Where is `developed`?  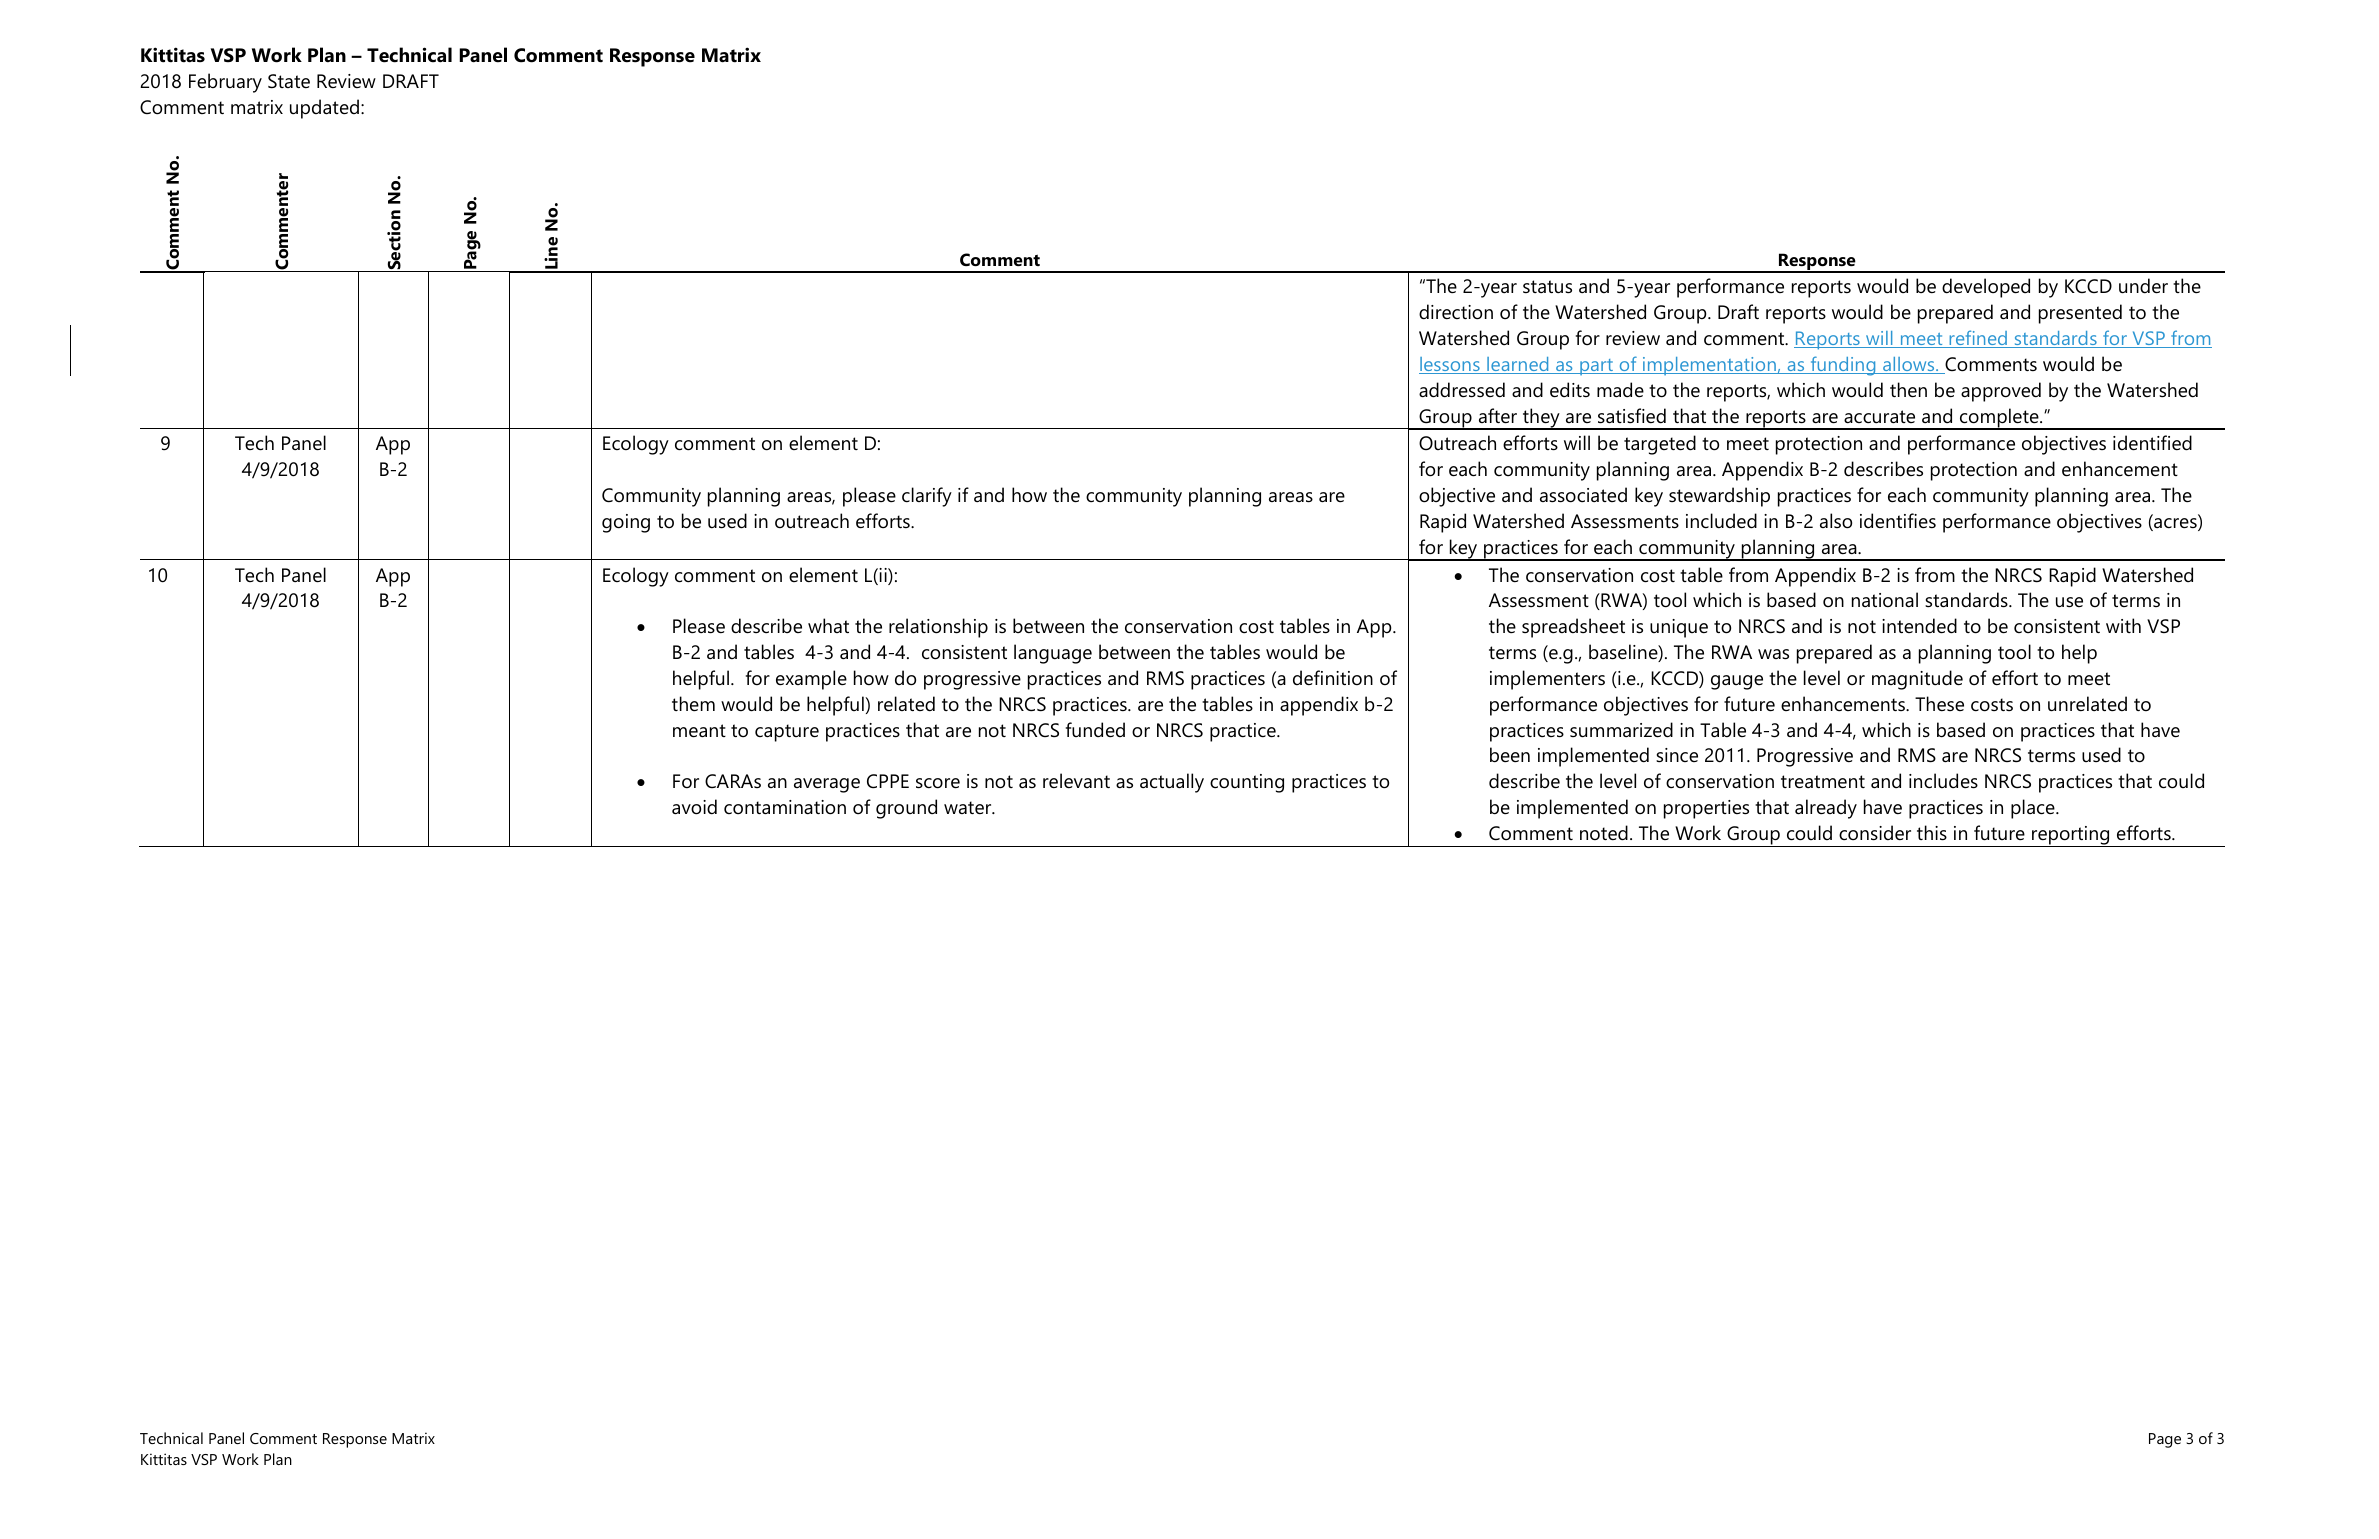 developed is located at coordinates (1986, 288).
